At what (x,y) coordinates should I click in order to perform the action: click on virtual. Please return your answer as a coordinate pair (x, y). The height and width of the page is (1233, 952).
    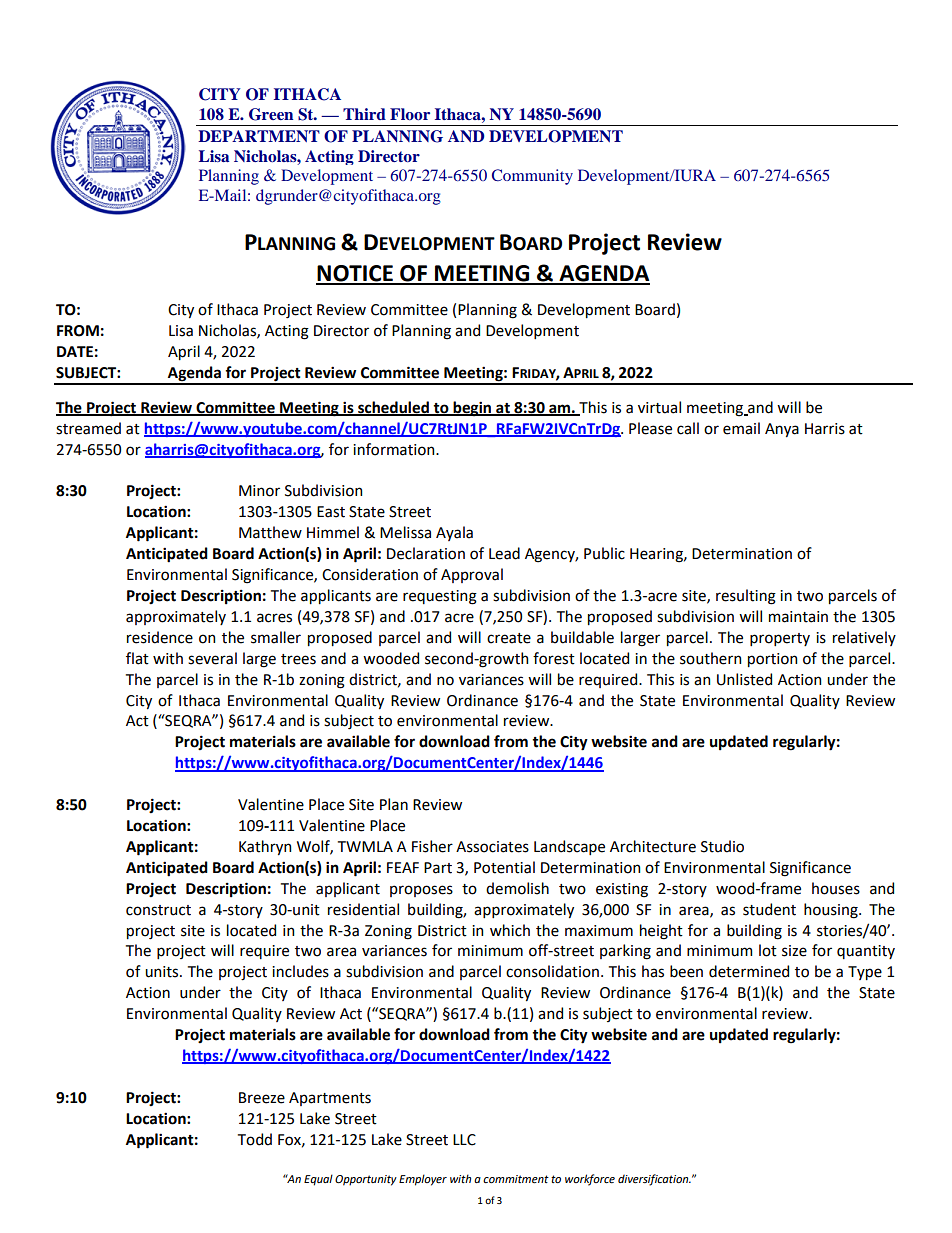
    Looking at the image, I should click on (659, 407).
